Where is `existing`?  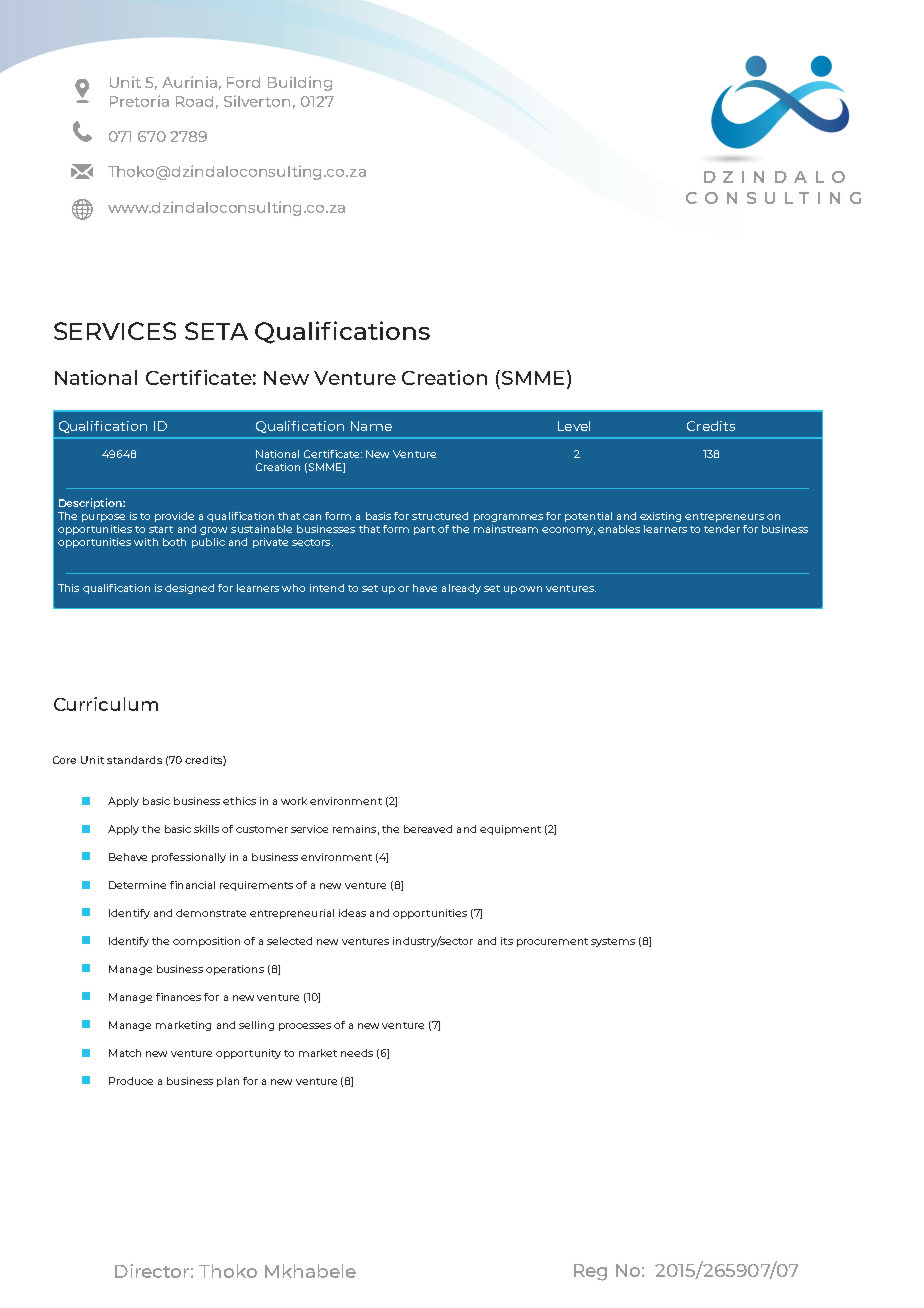 existing is located at coordinates (660, 517).
